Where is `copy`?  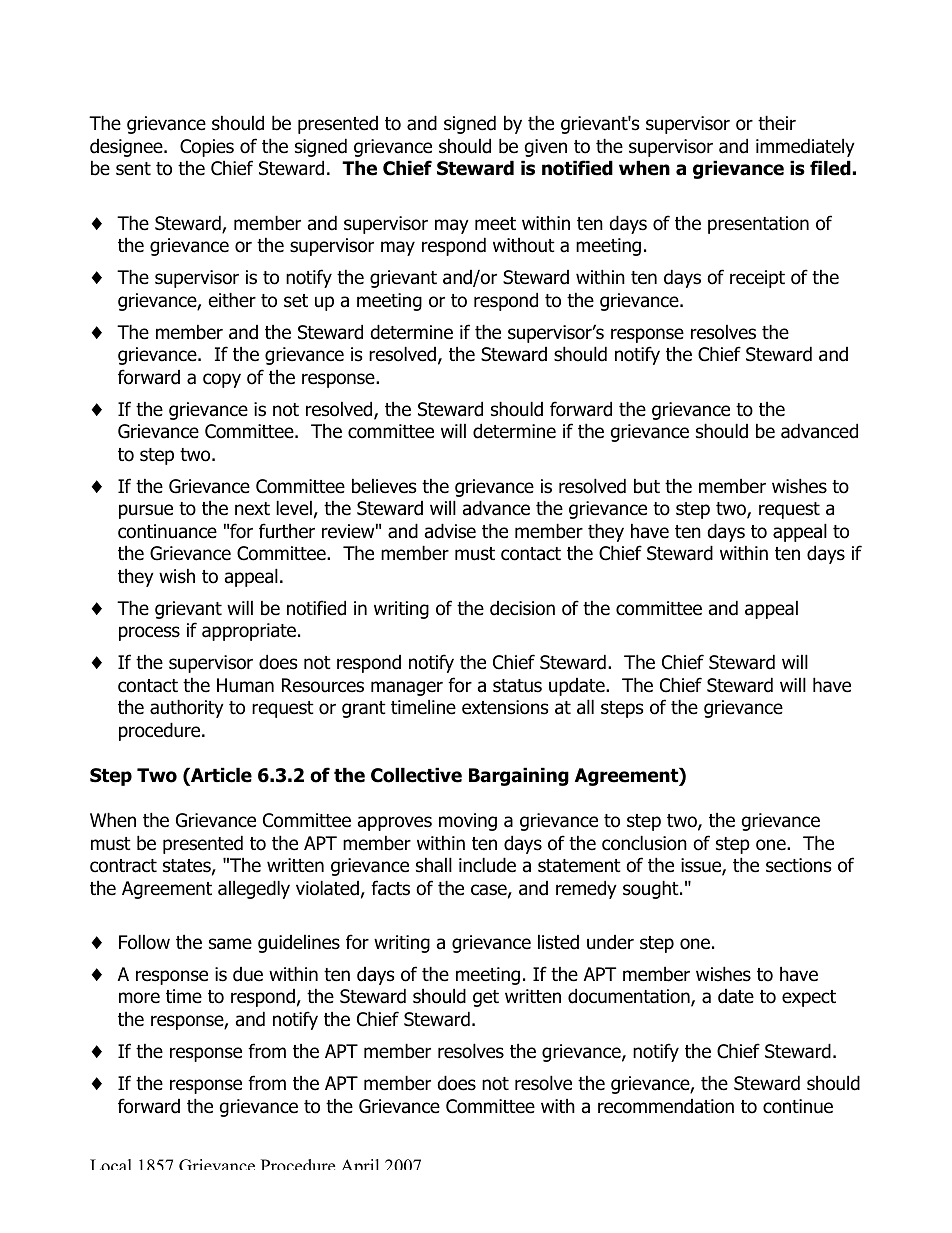 copy is located at coordinates (222, 380).
